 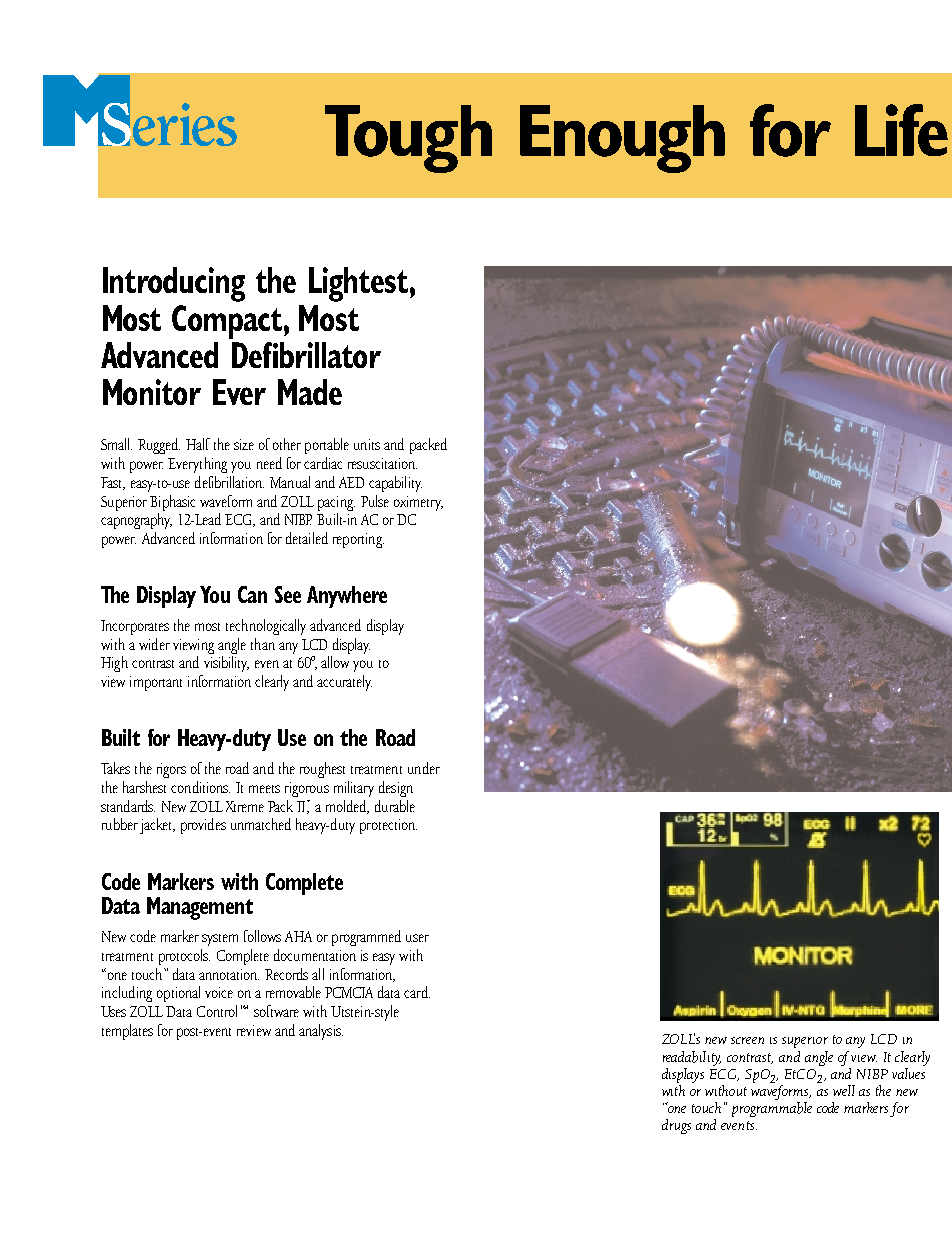 What do you see at coordinates (127, 1032) in the screenshot?
I see `templates` at bounding box center [127, 1032].
